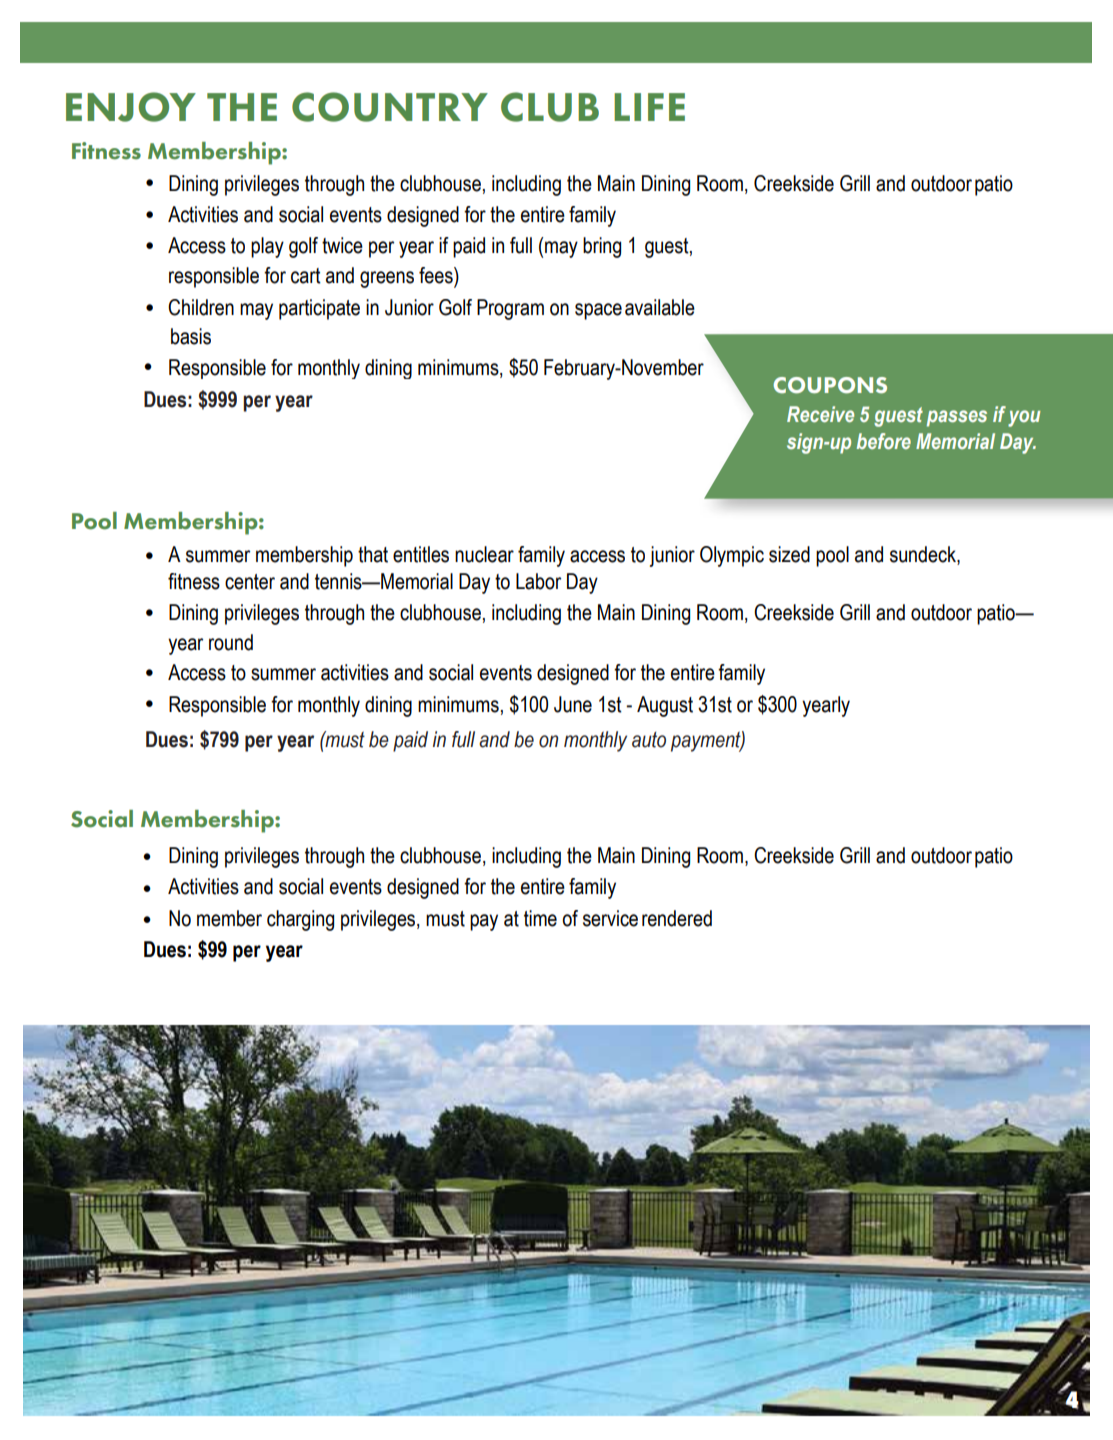 This screenshot has width=1113, height=1440. What do you see at coordinates (573, 704) in the screenshot?
I see `June` at bounding box center [573, 704].
